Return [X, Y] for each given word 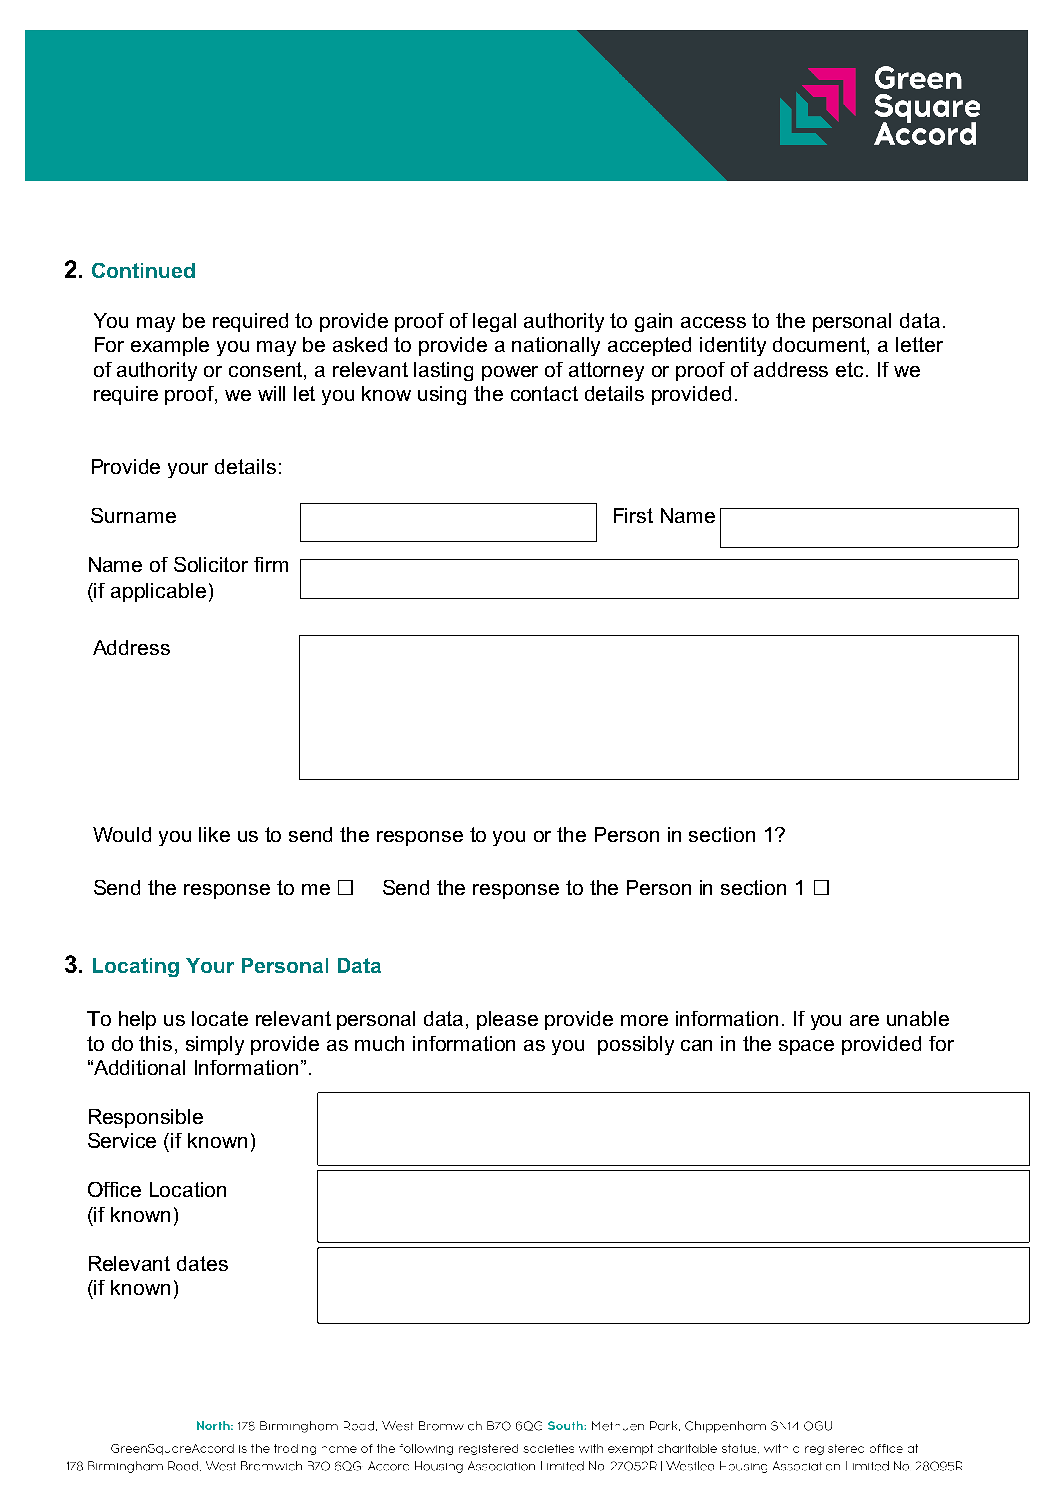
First [633, 515]
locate [220, 1018]
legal [494, 322]
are [864, 1020]
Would [122, 834]
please [507, 1020]
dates [202, 1263]
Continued [143, 270]
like [214, 834]
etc [849, 369]
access [713, 322]
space [806, 1047]
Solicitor [211, 564]
